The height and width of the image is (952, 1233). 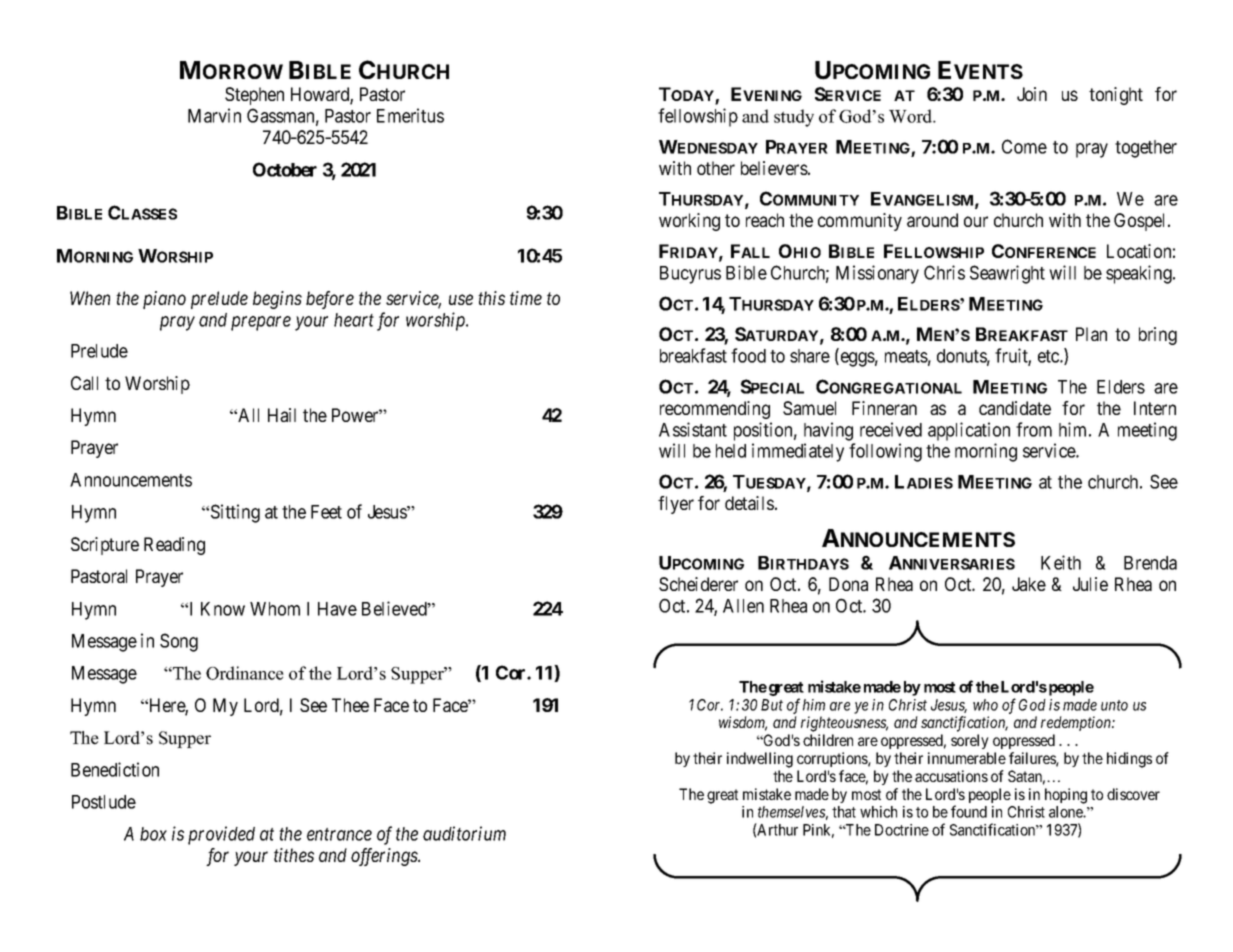 I want to click on Know, so click(x=223, y=609).
